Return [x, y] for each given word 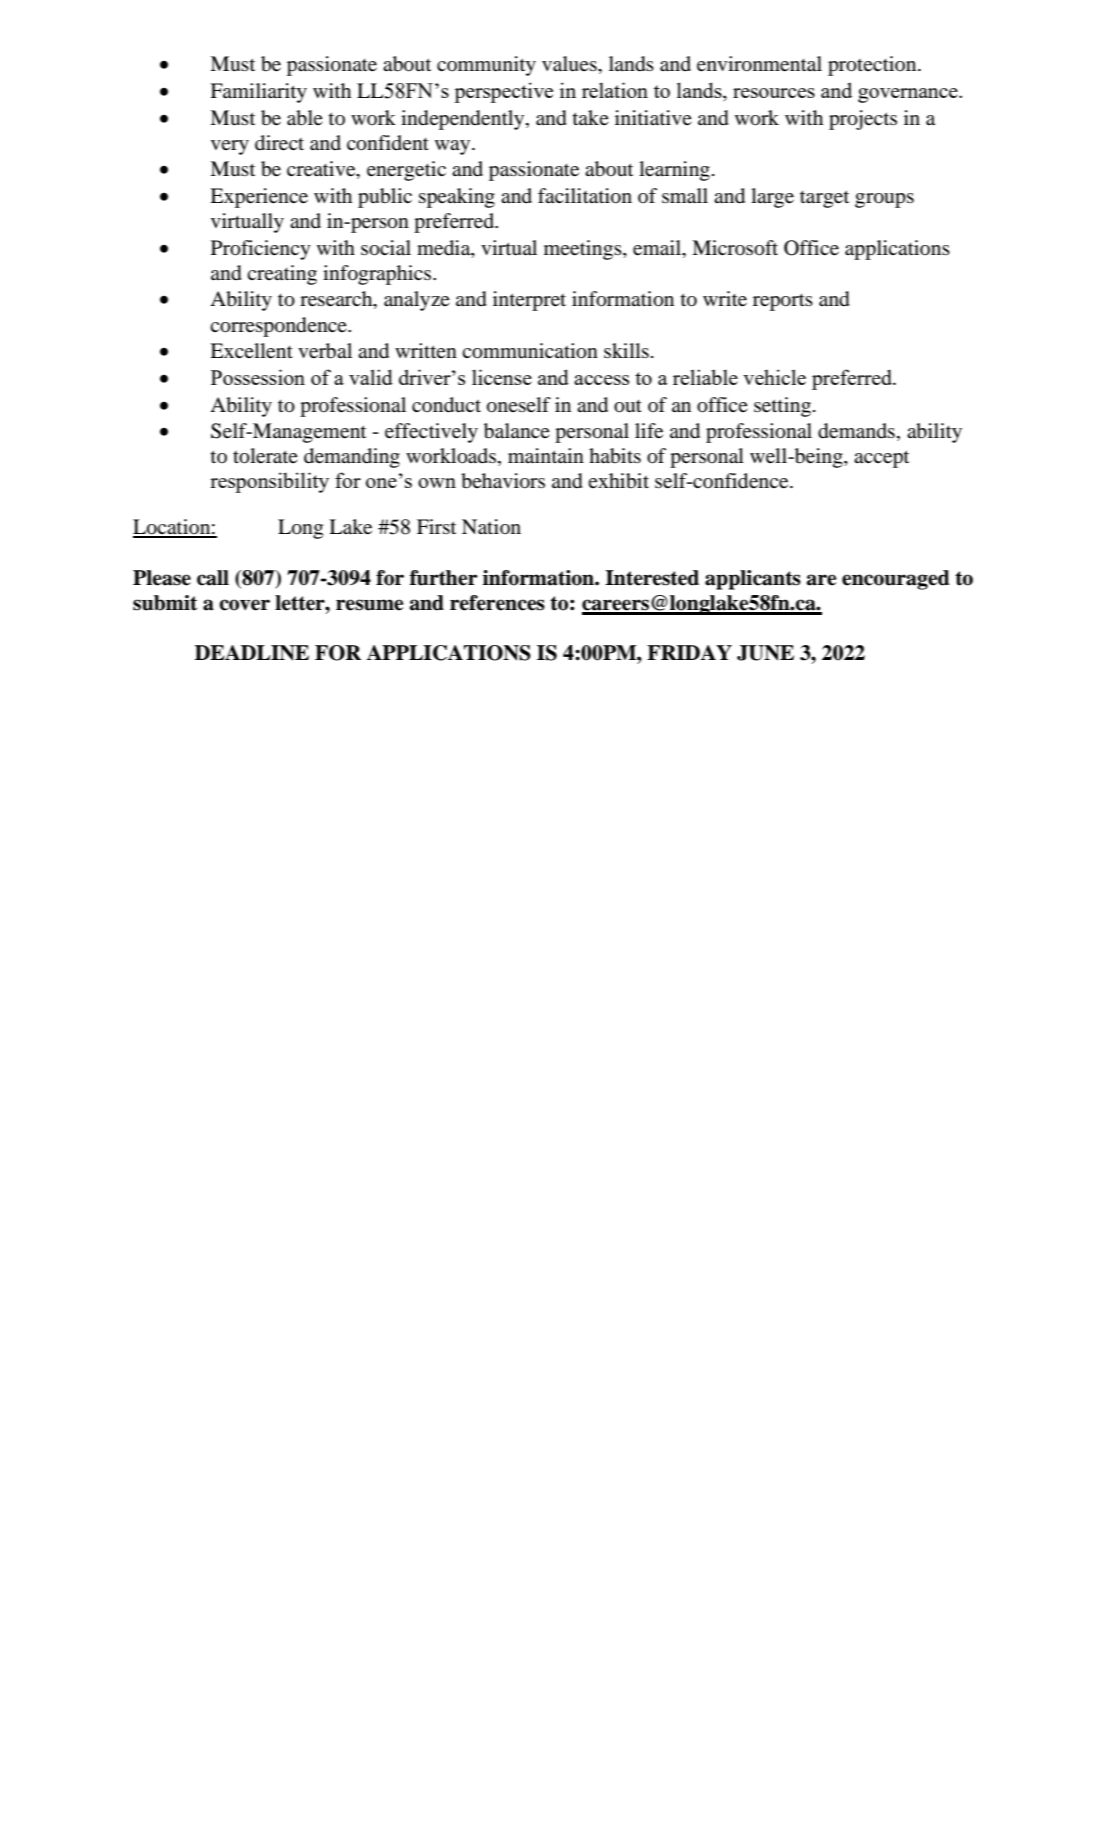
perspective [503, 92]
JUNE [765, 653]
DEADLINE [252, 653]
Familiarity [258, 93]
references [497, 603]
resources [774, 93]
